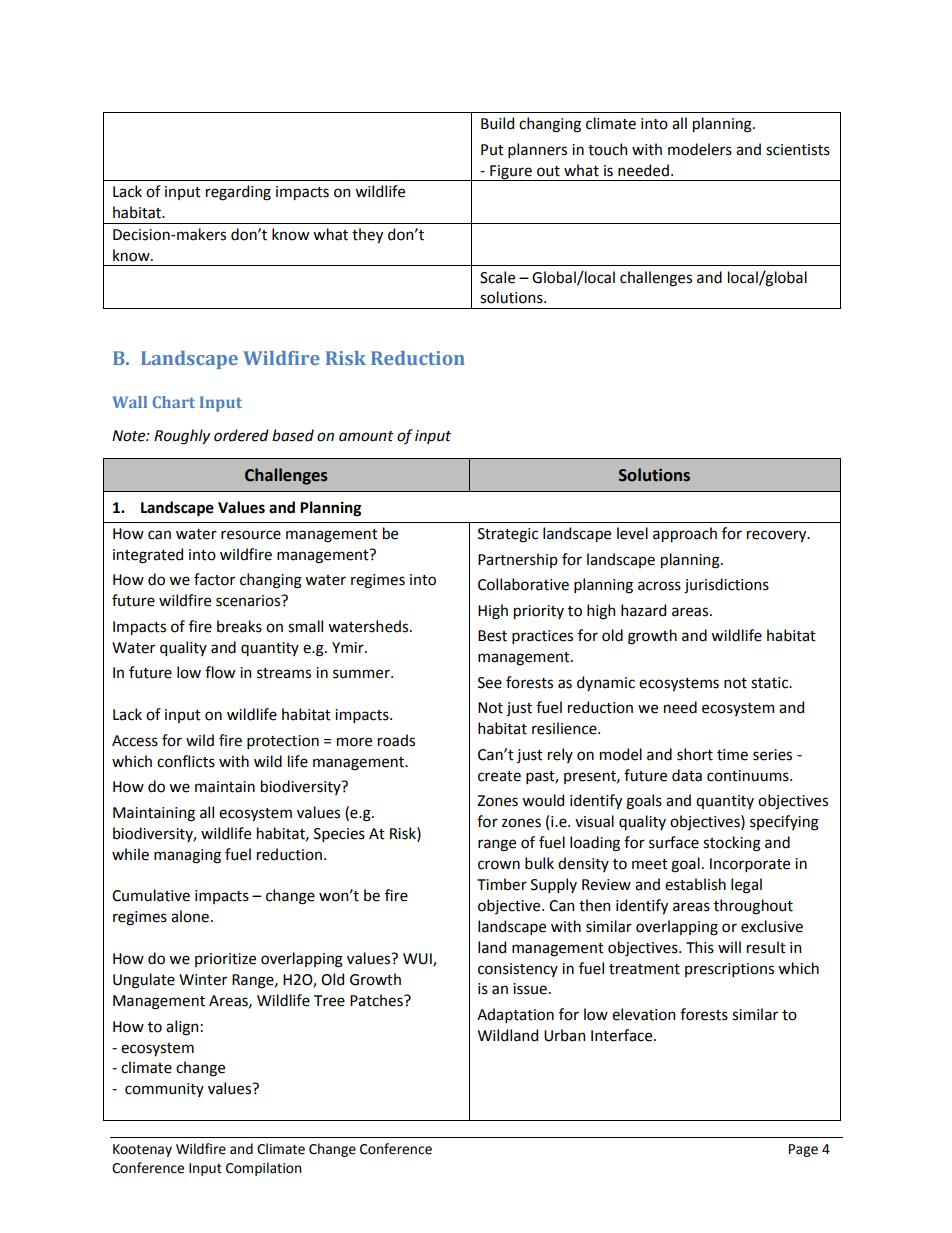 The height and width of the page is (1233, 952). Describe the element at coordinates (238, 193) in the page. I see `regarding` at that location.
